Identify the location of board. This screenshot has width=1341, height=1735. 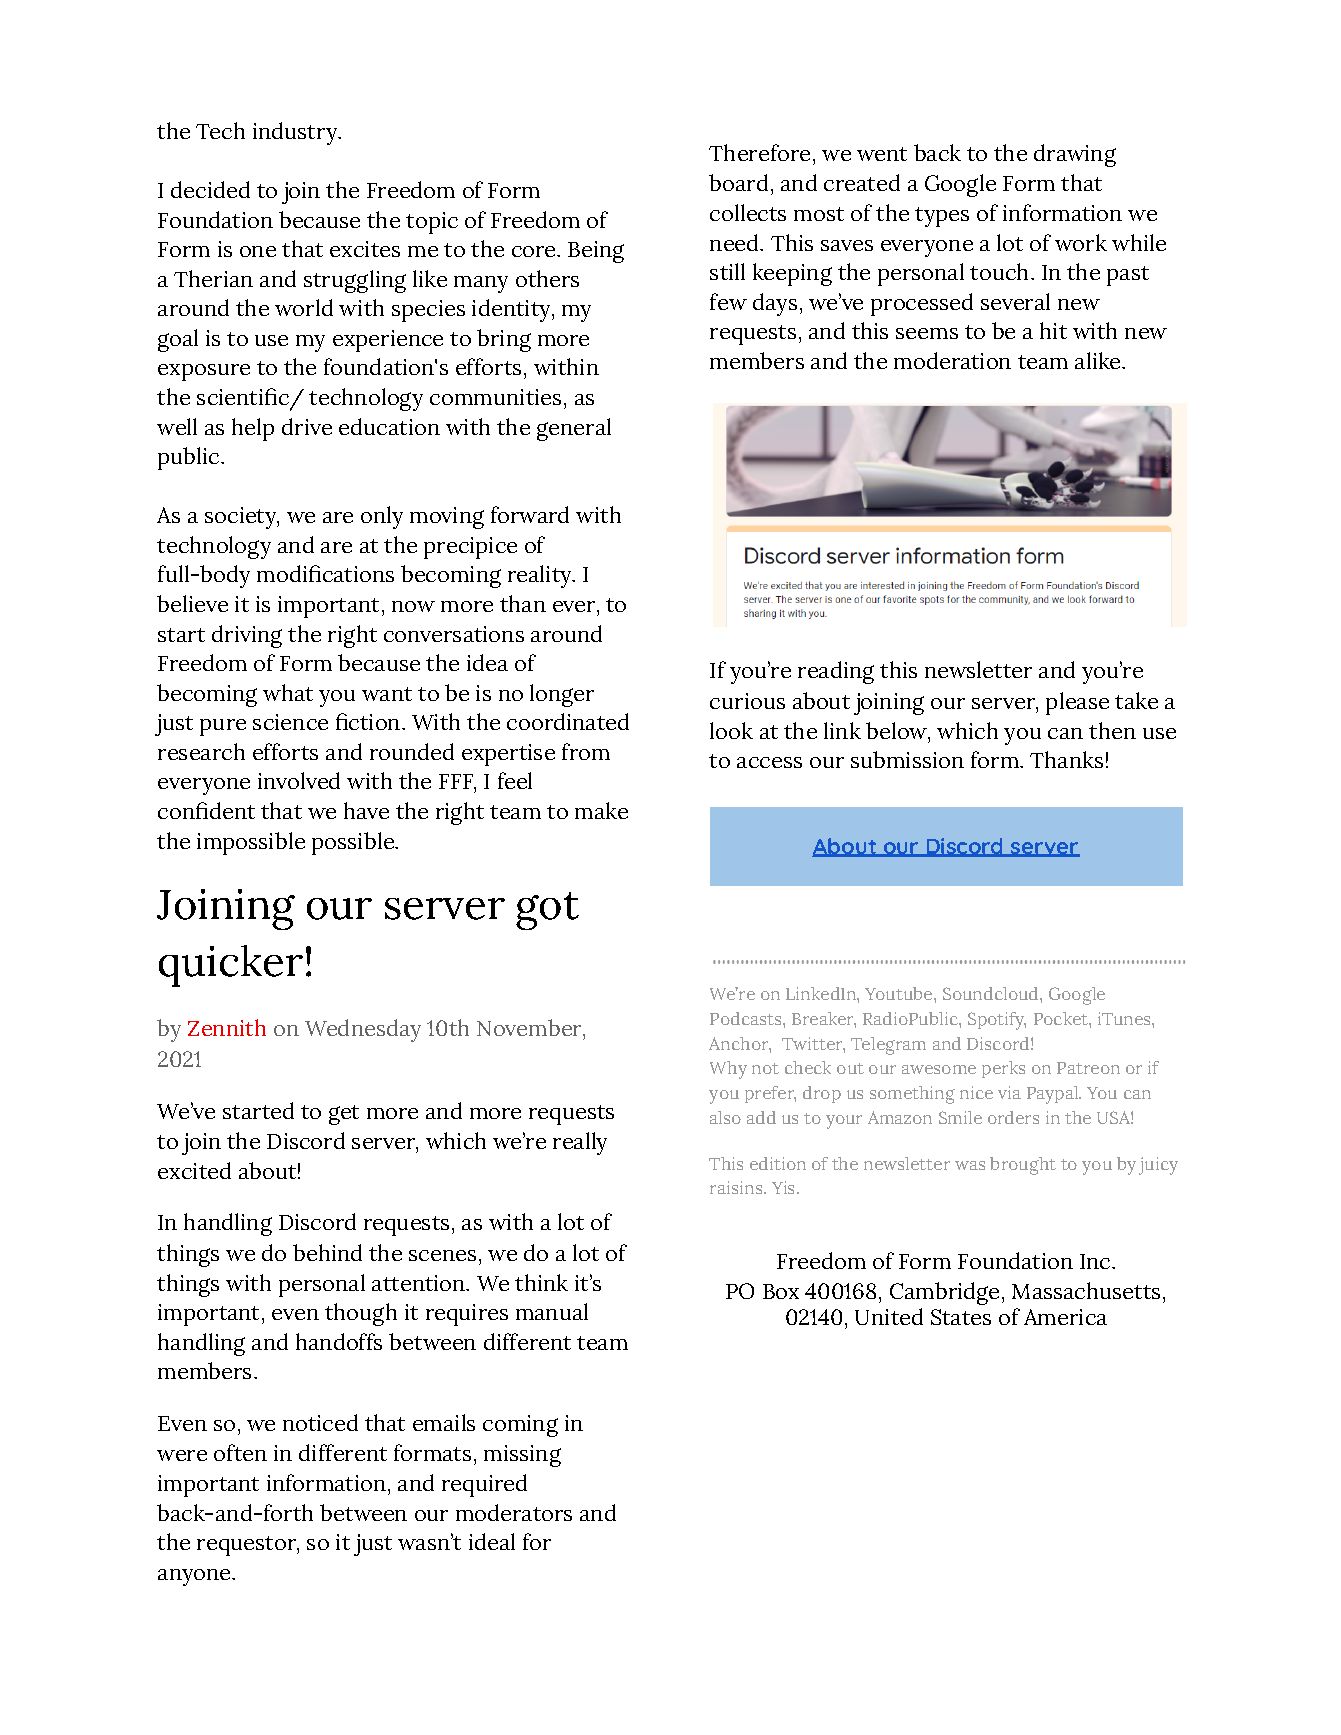
(738, 182).
